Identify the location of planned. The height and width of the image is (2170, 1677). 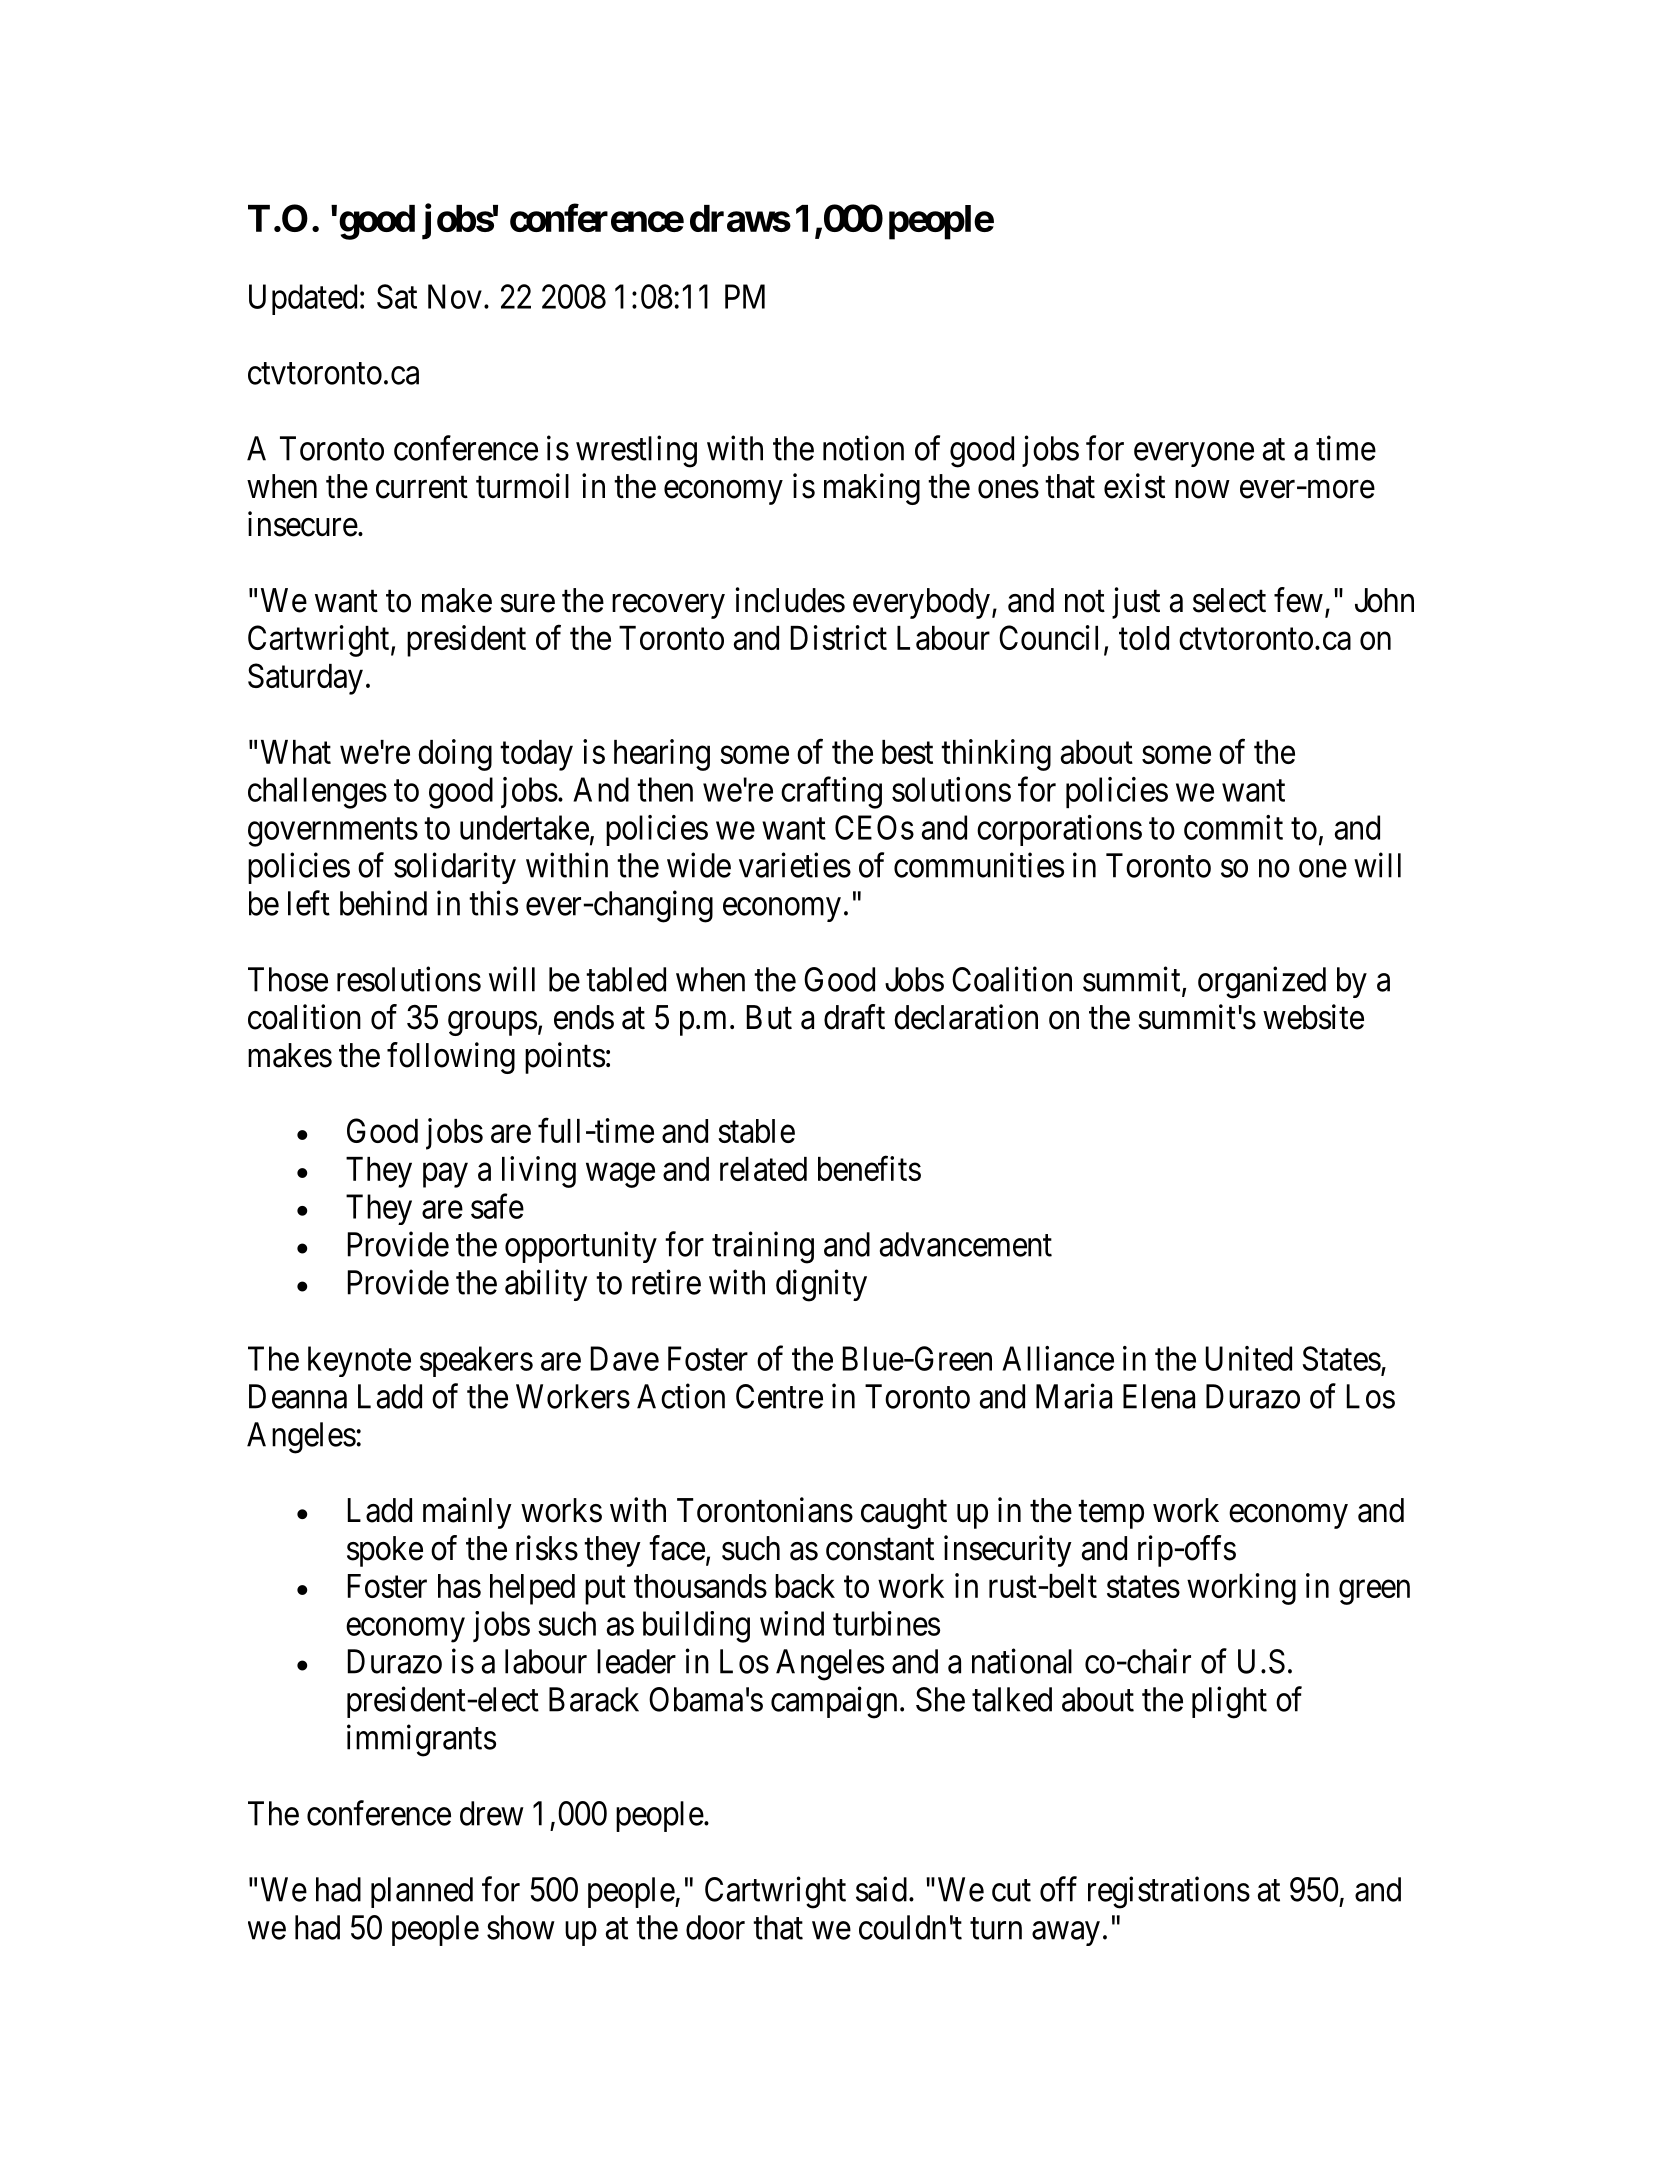
(422, 1892).
